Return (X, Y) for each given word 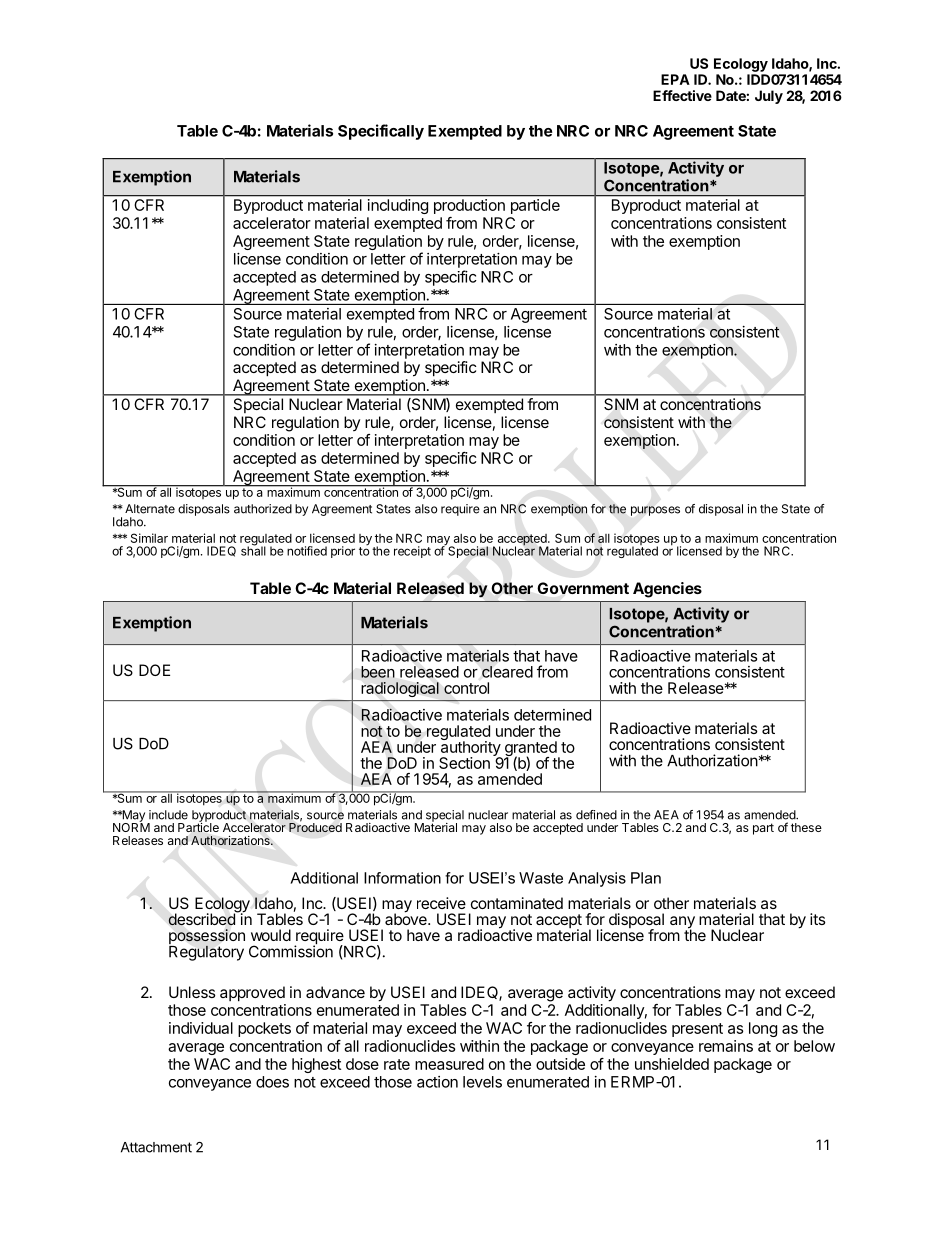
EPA (675, 79)
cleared (507, 672)
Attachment (156, 1147)
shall (253, 550)
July (769, 97)
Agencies (667, 590)
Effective (682, 95)
